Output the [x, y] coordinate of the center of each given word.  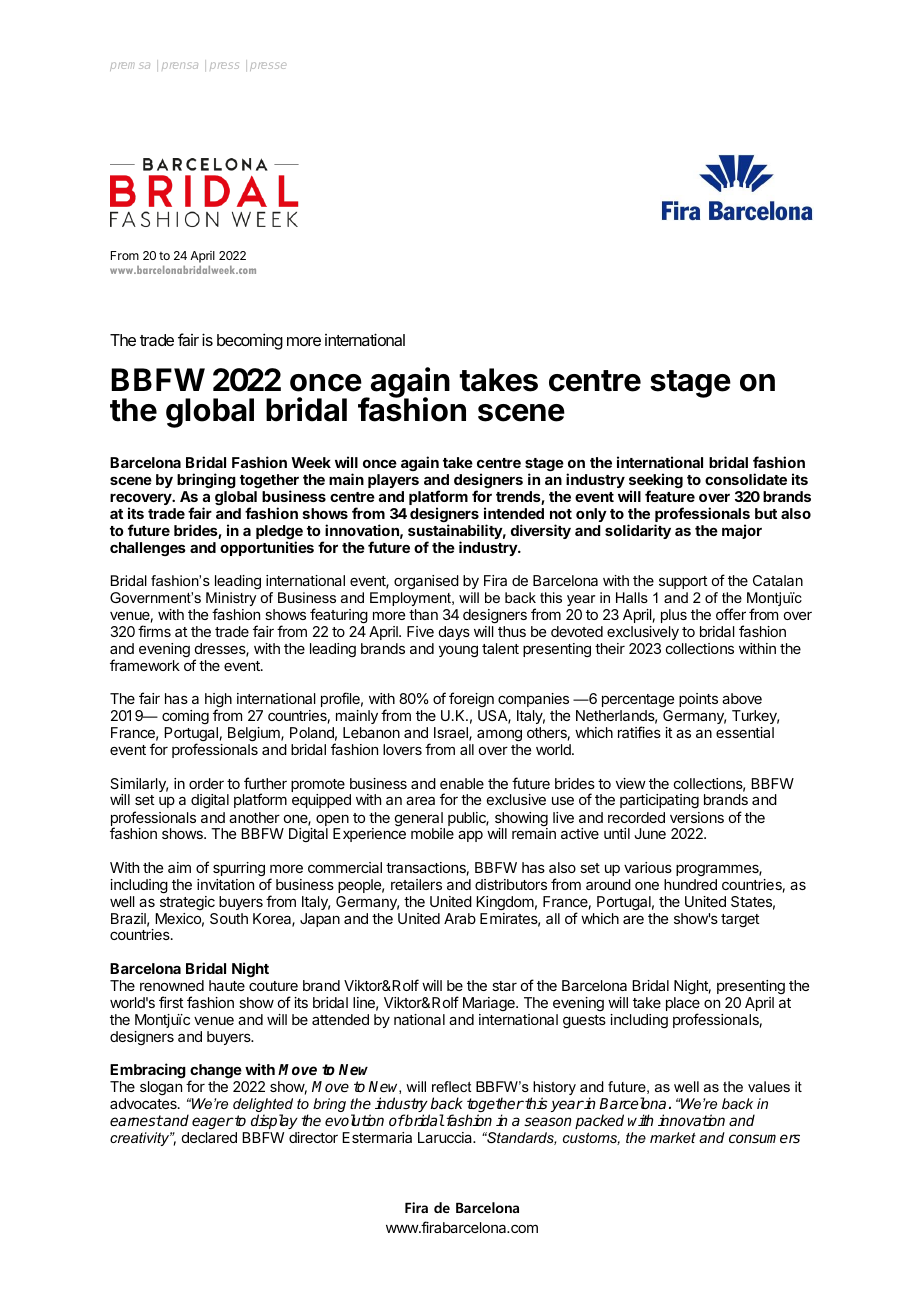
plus [674, 616]
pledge [279, 533]
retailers [416, 884]
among [499, 737]
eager [213, 1123]
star [504, 986]
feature [670, 496]
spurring [239, 869]
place [683, 1005]
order [206, 783]
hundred [690, 884]
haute [227, 985]
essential [745, 732]
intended [514, 513]
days [454, 633]
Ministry [231, 600]
